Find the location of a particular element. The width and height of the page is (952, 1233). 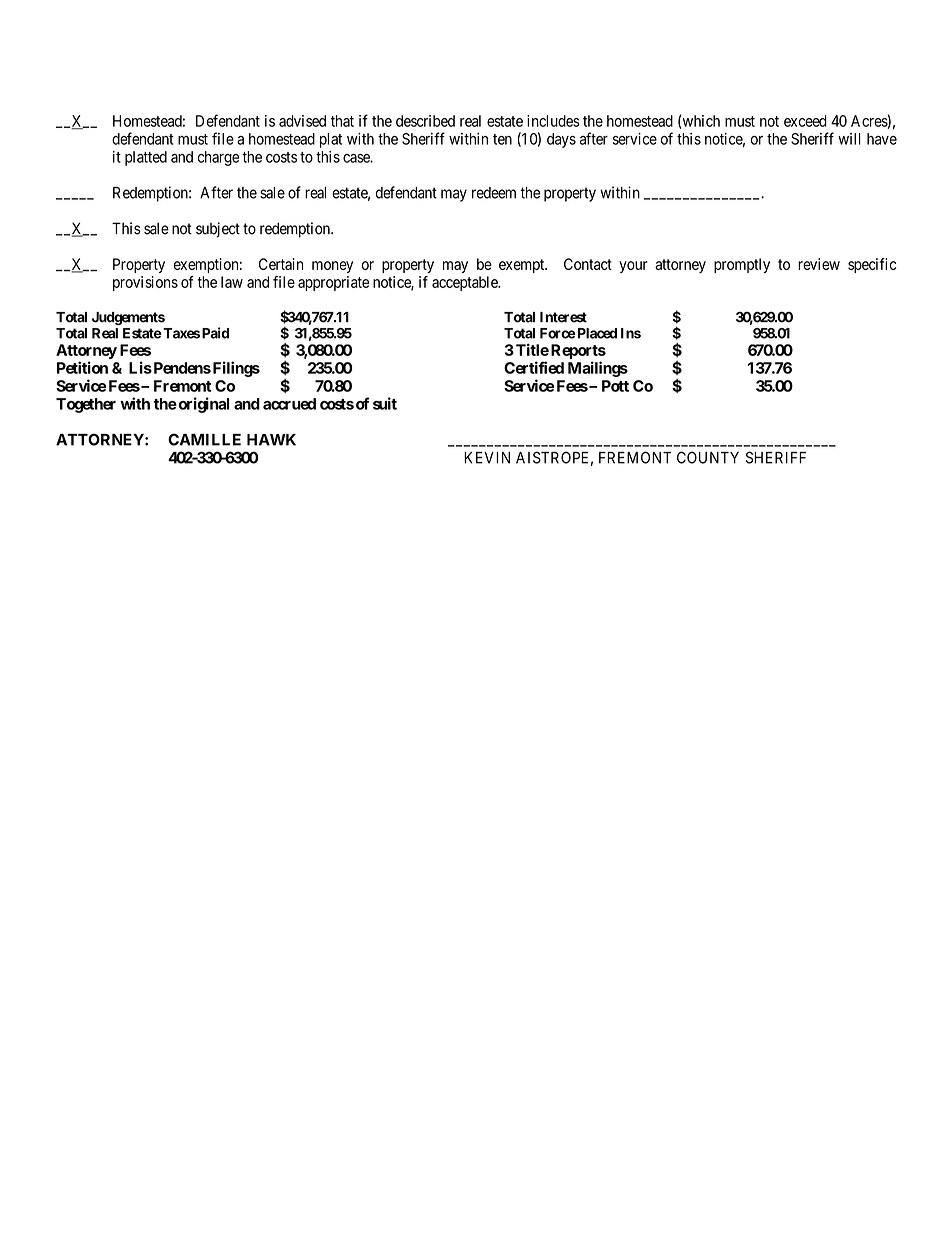

ten is located at coordinates (502, 139).
